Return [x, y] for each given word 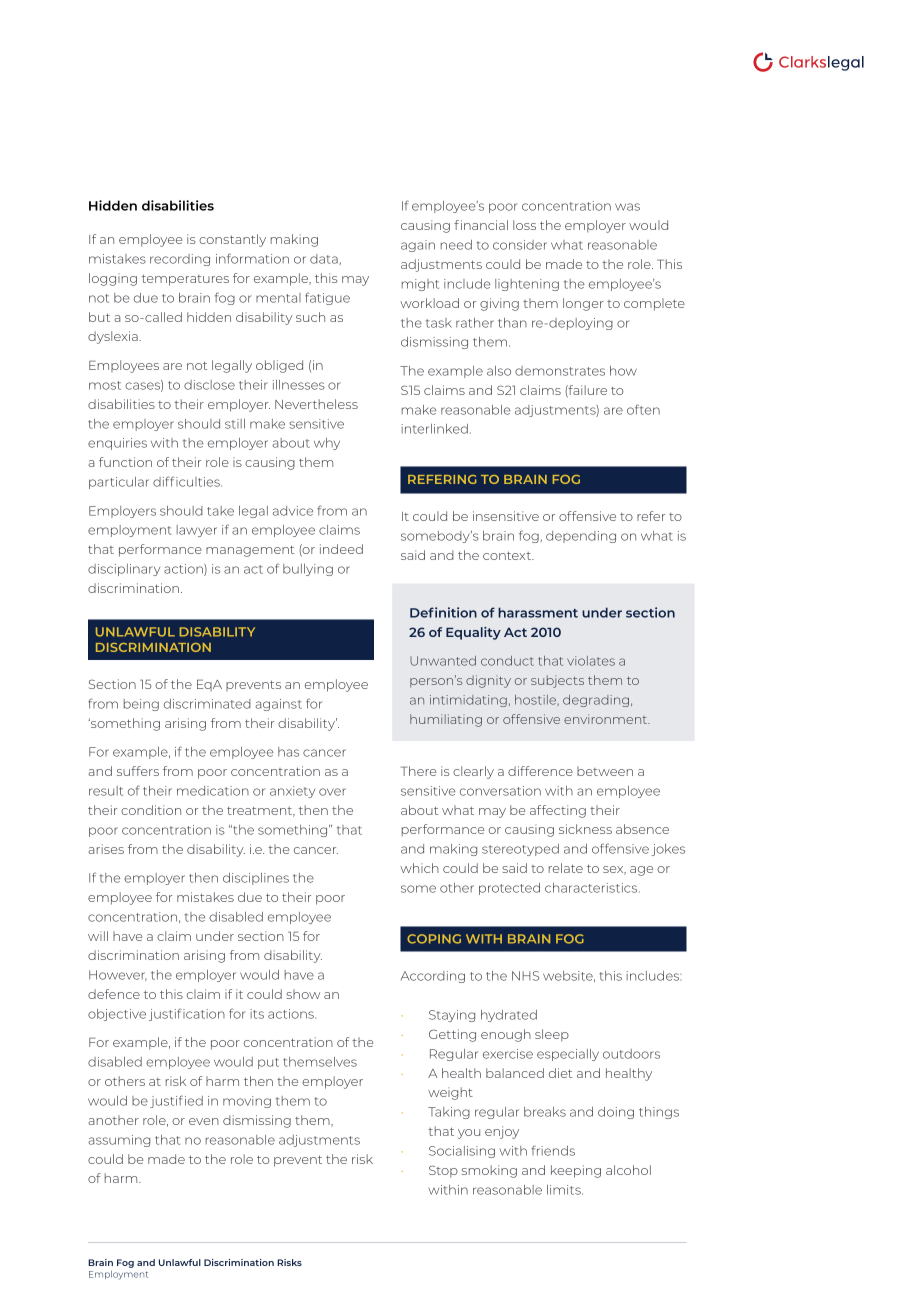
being [141, 705]
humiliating [446, 720]
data [324, 259]
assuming [119, 1141]
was [627, 207]
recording [180, 260]
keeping [576, 1171]
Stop [443, 1171]
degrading [596, 701]
